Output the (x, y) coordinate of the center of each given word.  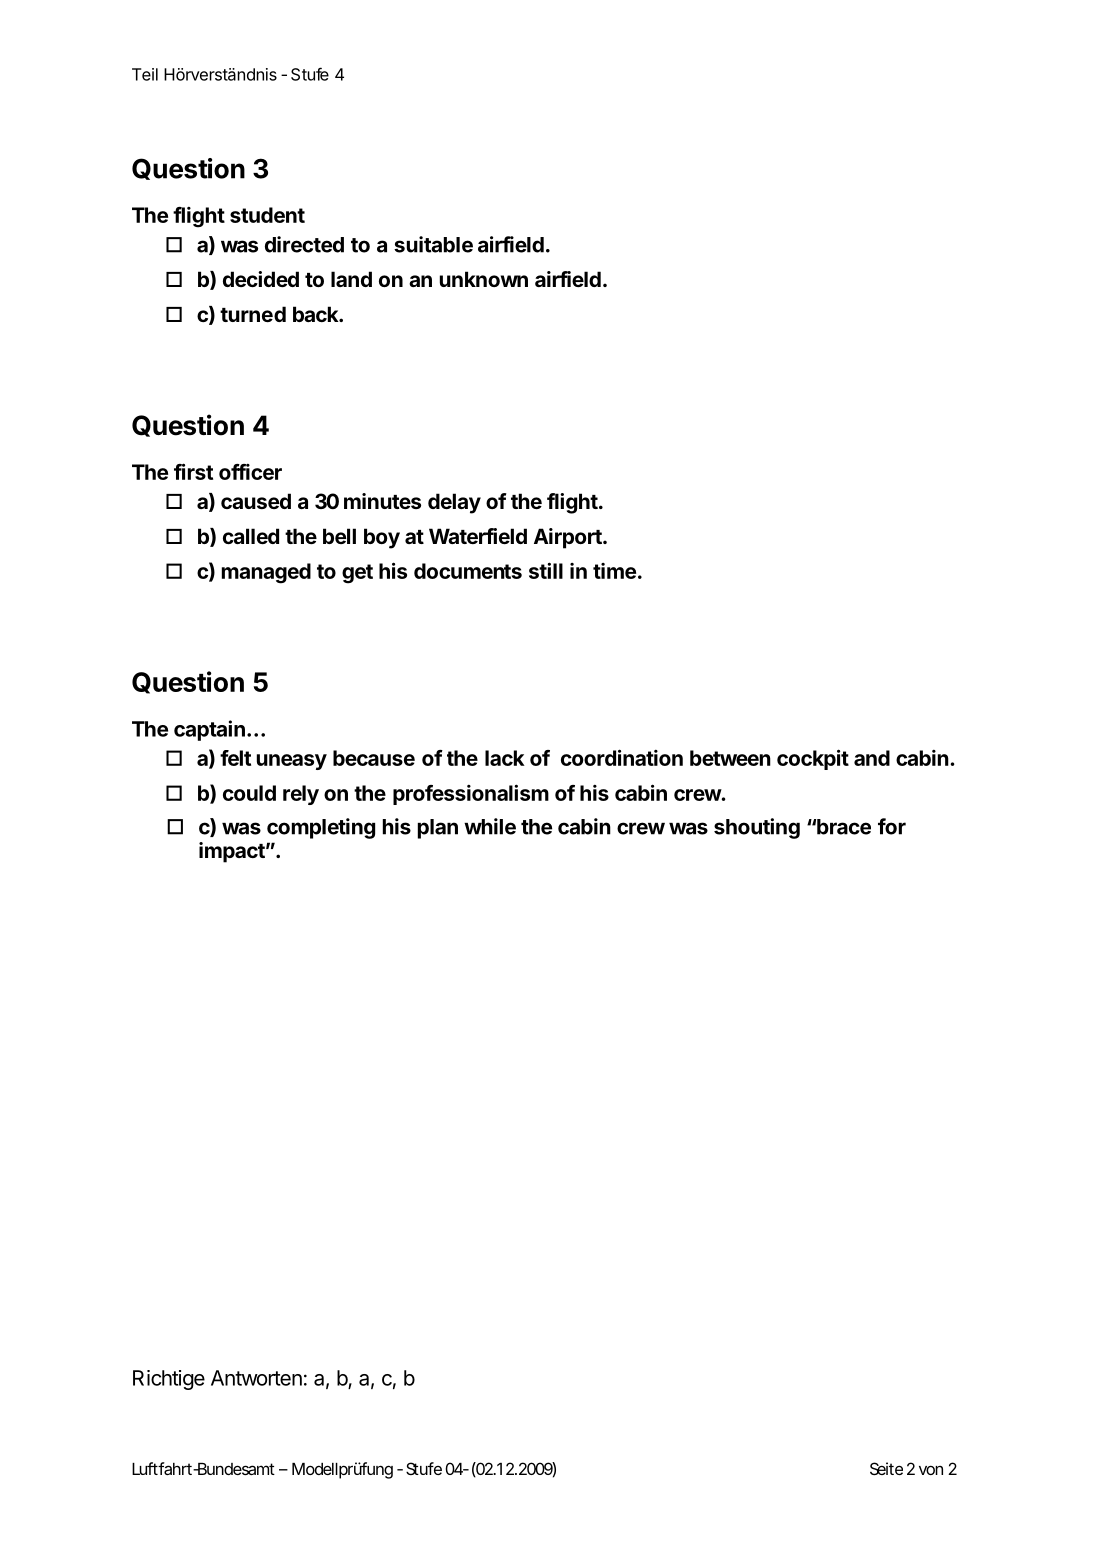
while (490, 826)
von (931, 1470)
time (614, 571)
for (892, 826)
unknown (484, 279)
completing (321, 828)
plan (438, 829)
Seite (886, 1468)
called (251, 536)
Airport (569, 538)
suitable (433, 244)
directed (304, 244)
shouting (757, 828)
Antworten (256, 1378)
